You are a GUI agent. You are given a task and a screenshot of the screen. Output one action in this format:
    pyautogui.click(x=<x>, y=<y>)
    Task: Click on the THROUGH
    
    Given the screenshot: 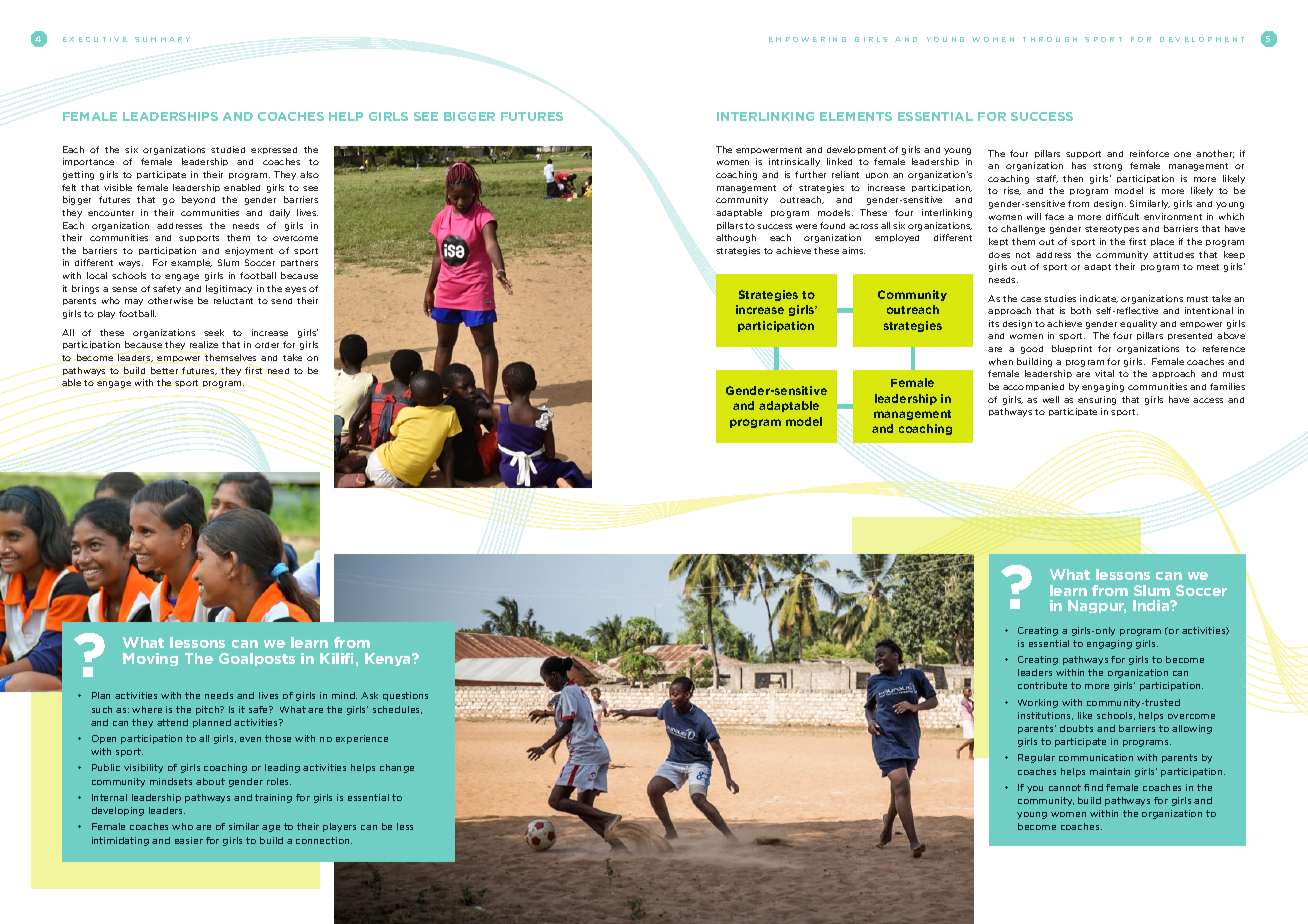 What is the action you would take?
    pyautogui.click(x=1050, y=39)
